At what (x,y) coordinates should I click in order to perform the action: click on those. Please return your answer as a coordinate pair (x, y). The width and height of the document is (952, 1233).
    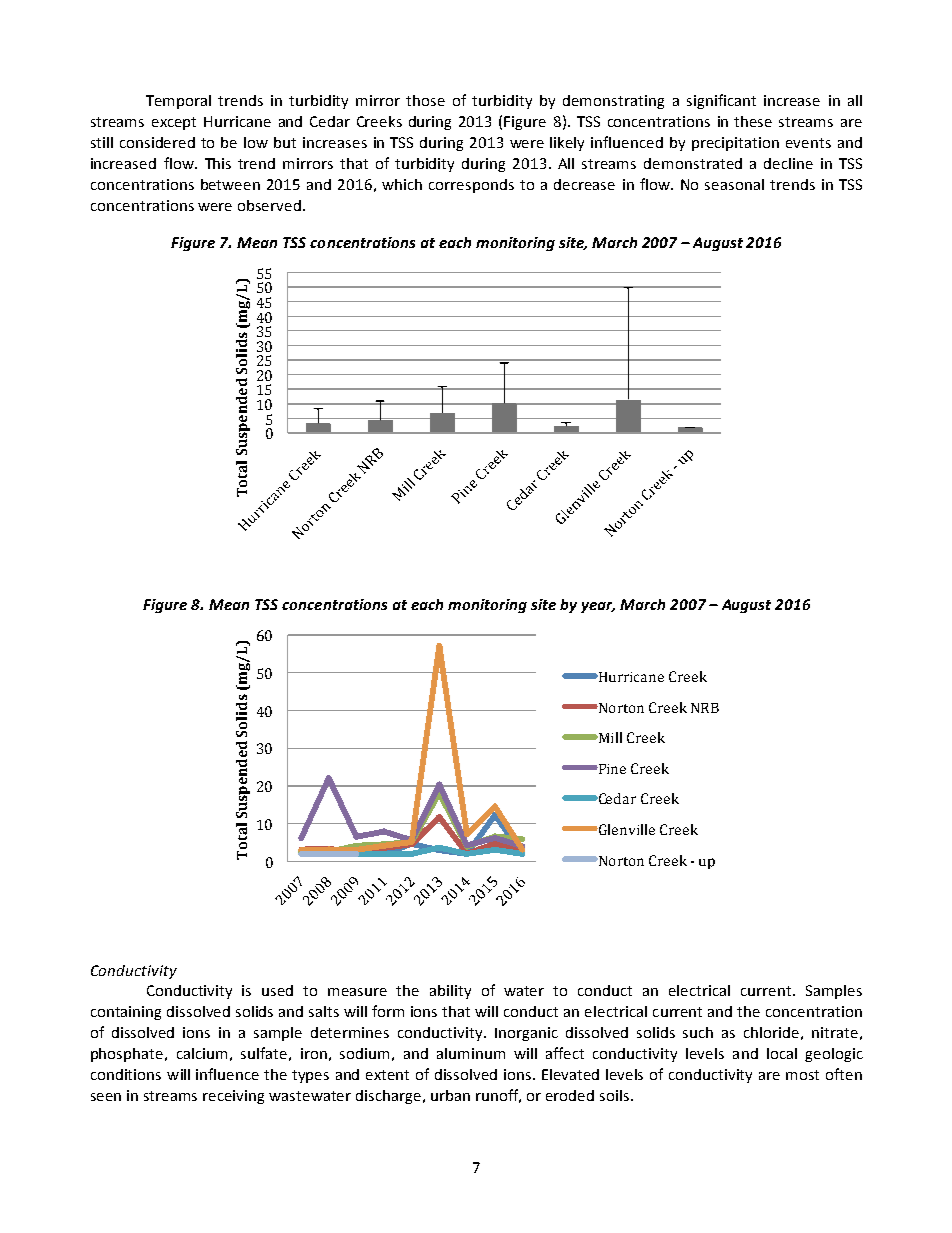
    Looking at the image, I should click on (425, 100).
